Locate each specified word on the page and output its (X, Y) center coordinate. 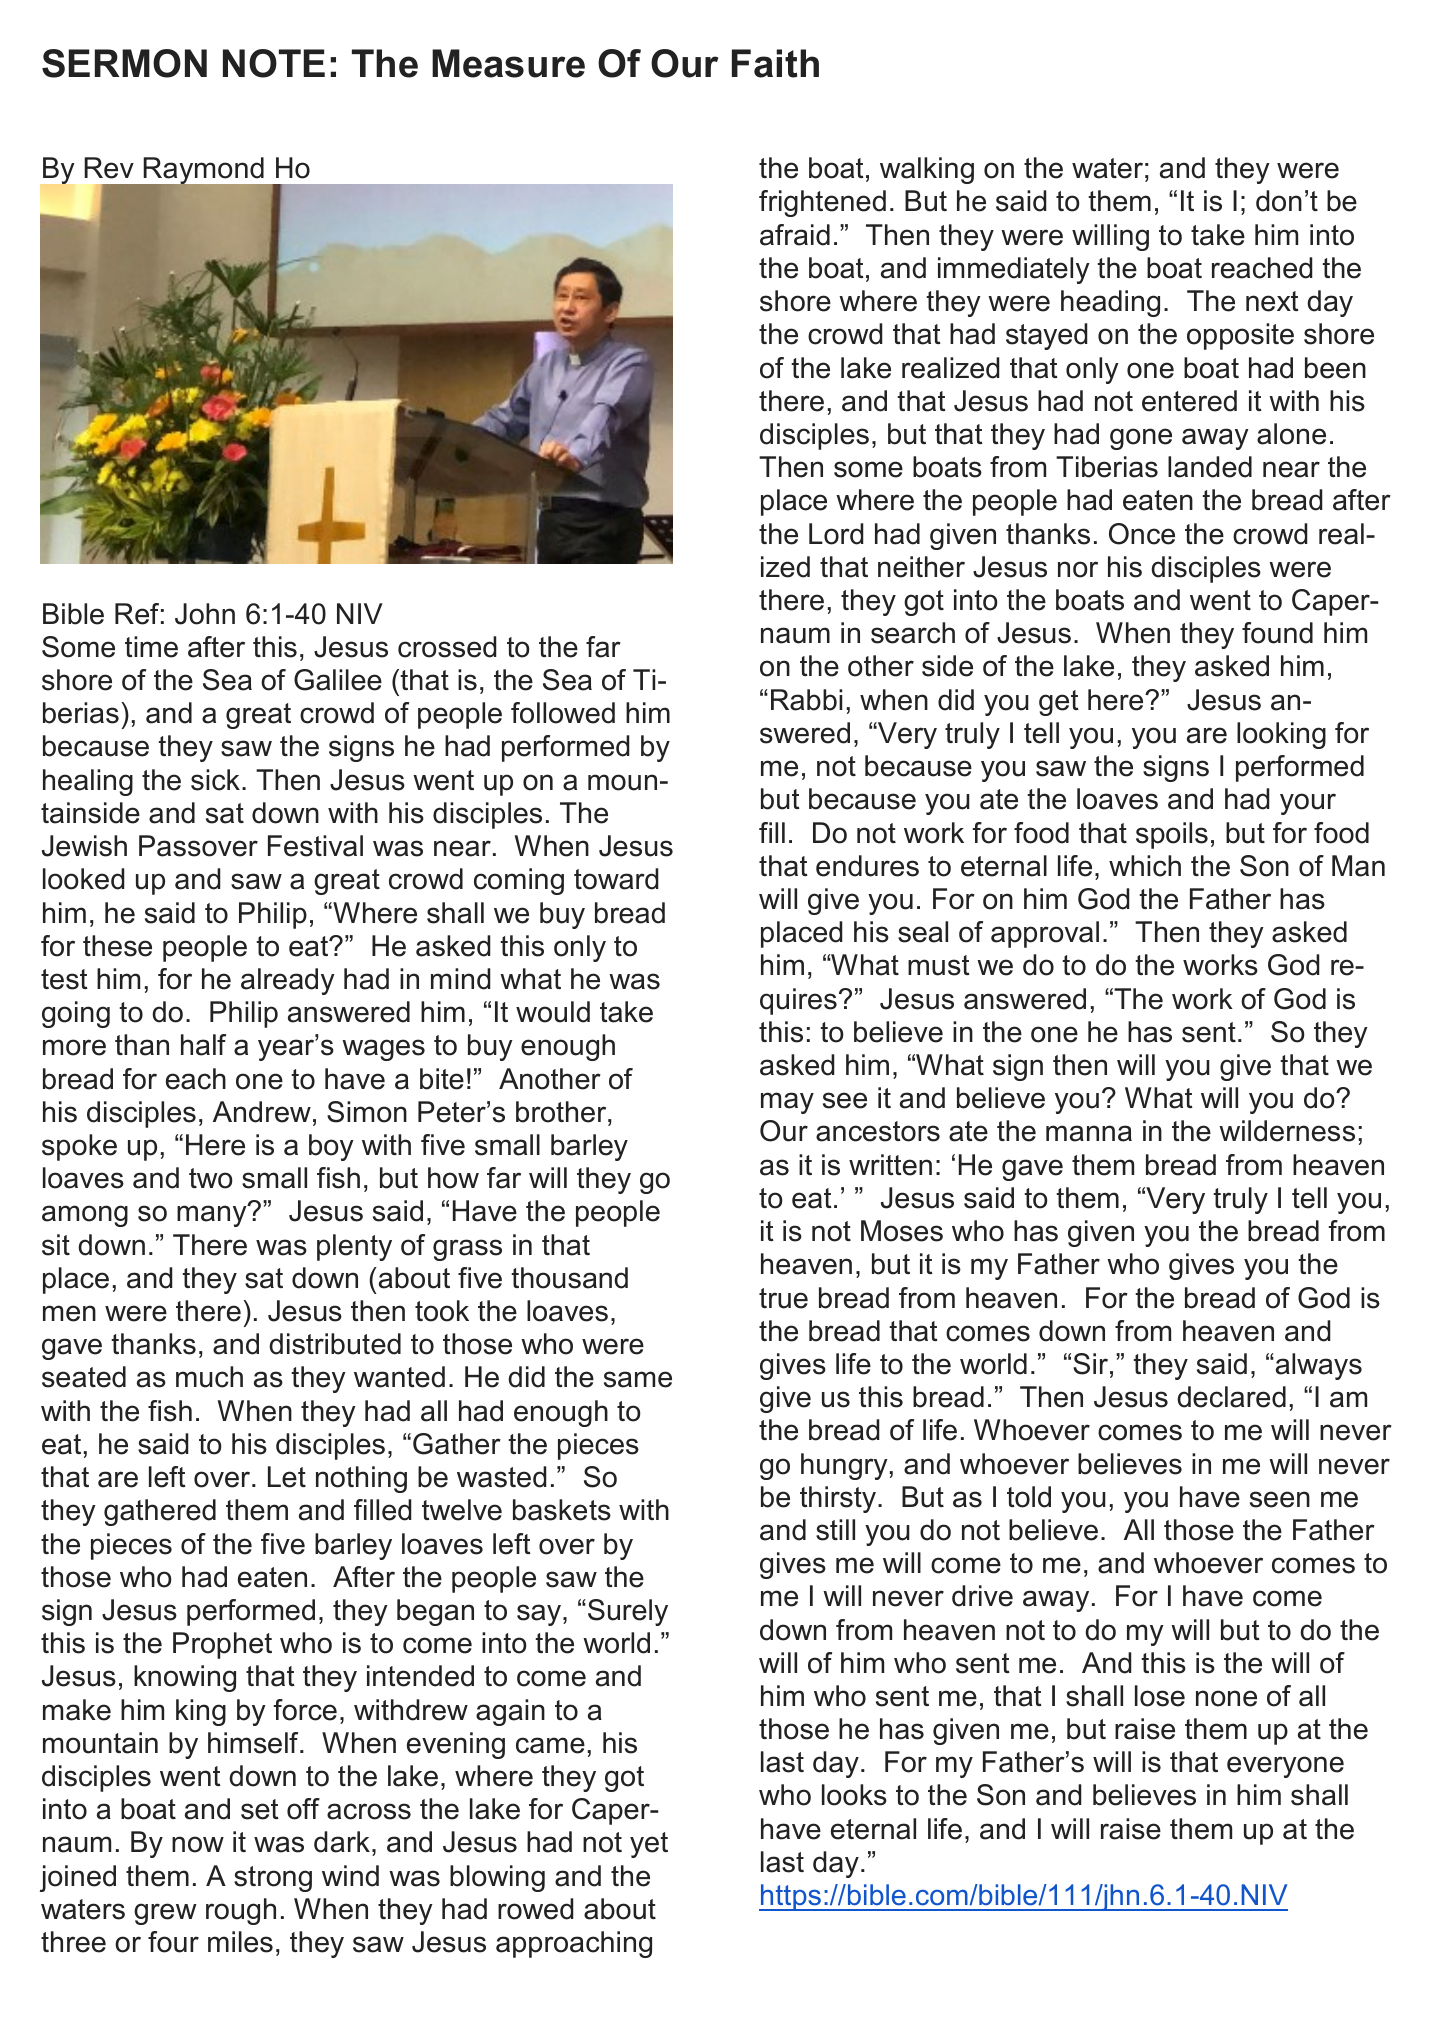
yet (649, 1845)
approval (1045, 934)
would (553, 1012)
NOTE (274, 63)
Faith (775, 63)
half (203, 1045)
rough (241, 1911)
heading (1110, 303)
